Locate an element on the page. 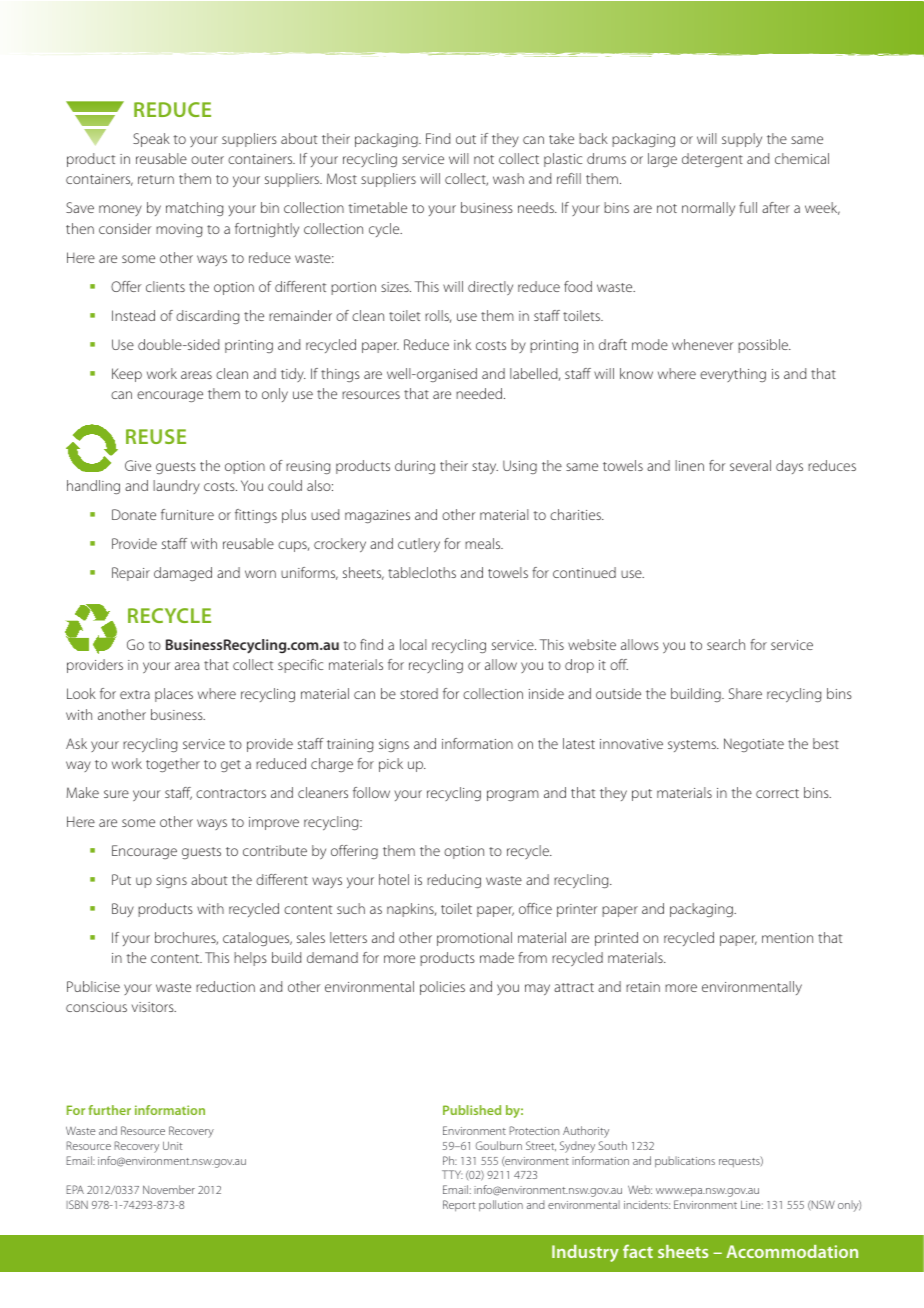 This document has height=1308, width=924. REUSE is located at coordinates (156, 436).
